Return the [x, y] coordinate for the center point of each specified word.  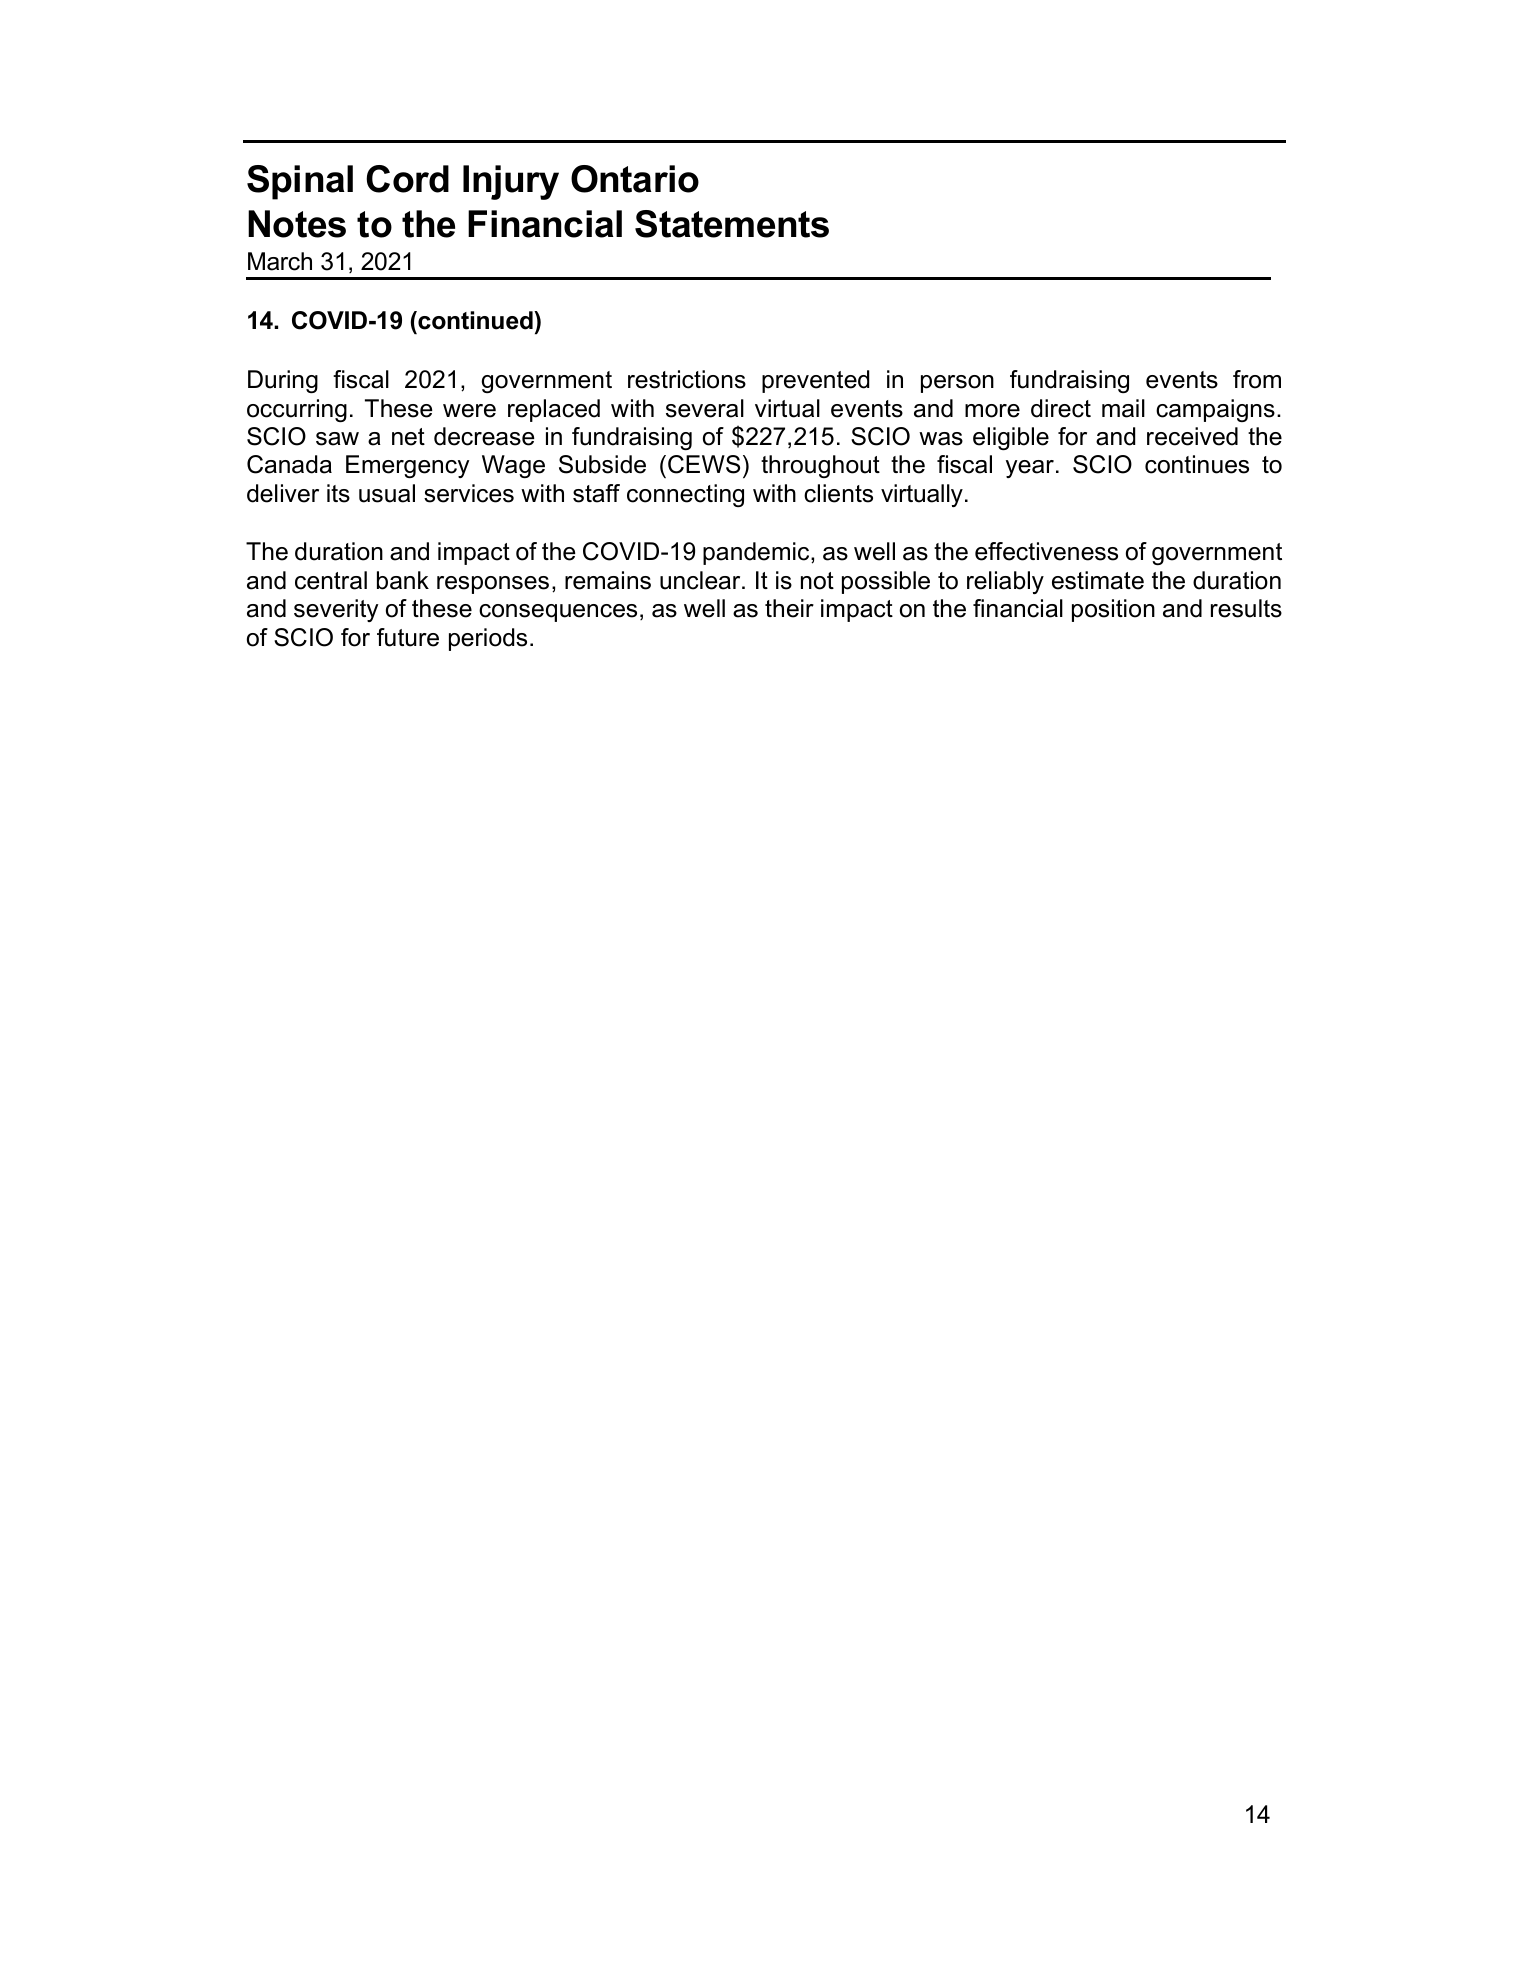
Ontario [635, 179]
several [705, 408]
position [1113, 610]
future [408, 637]
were [469, 411]
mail [1123, 408]
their [789, 608]
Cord [407, 179]
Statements [732, 224]
